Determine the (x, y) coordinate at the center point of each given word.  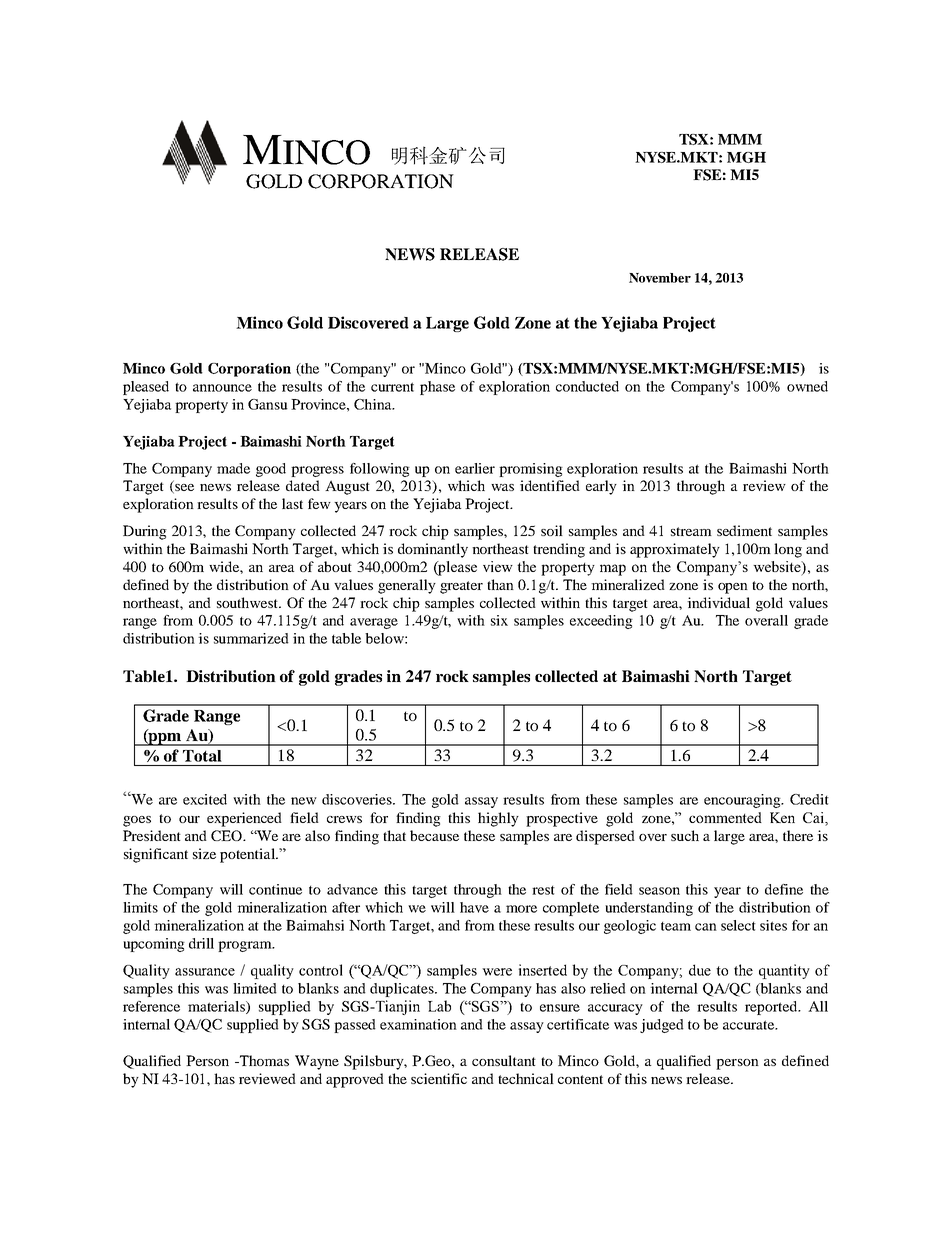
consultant (504, 1060)
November (660, 278)
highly (498, 819)
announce (222, 388)
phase (437, 388)
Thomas (263, 1060)
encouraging (743, 801)
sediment (744, 530)
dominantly (433, 550)
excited (205, 799)
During (145, 532)
